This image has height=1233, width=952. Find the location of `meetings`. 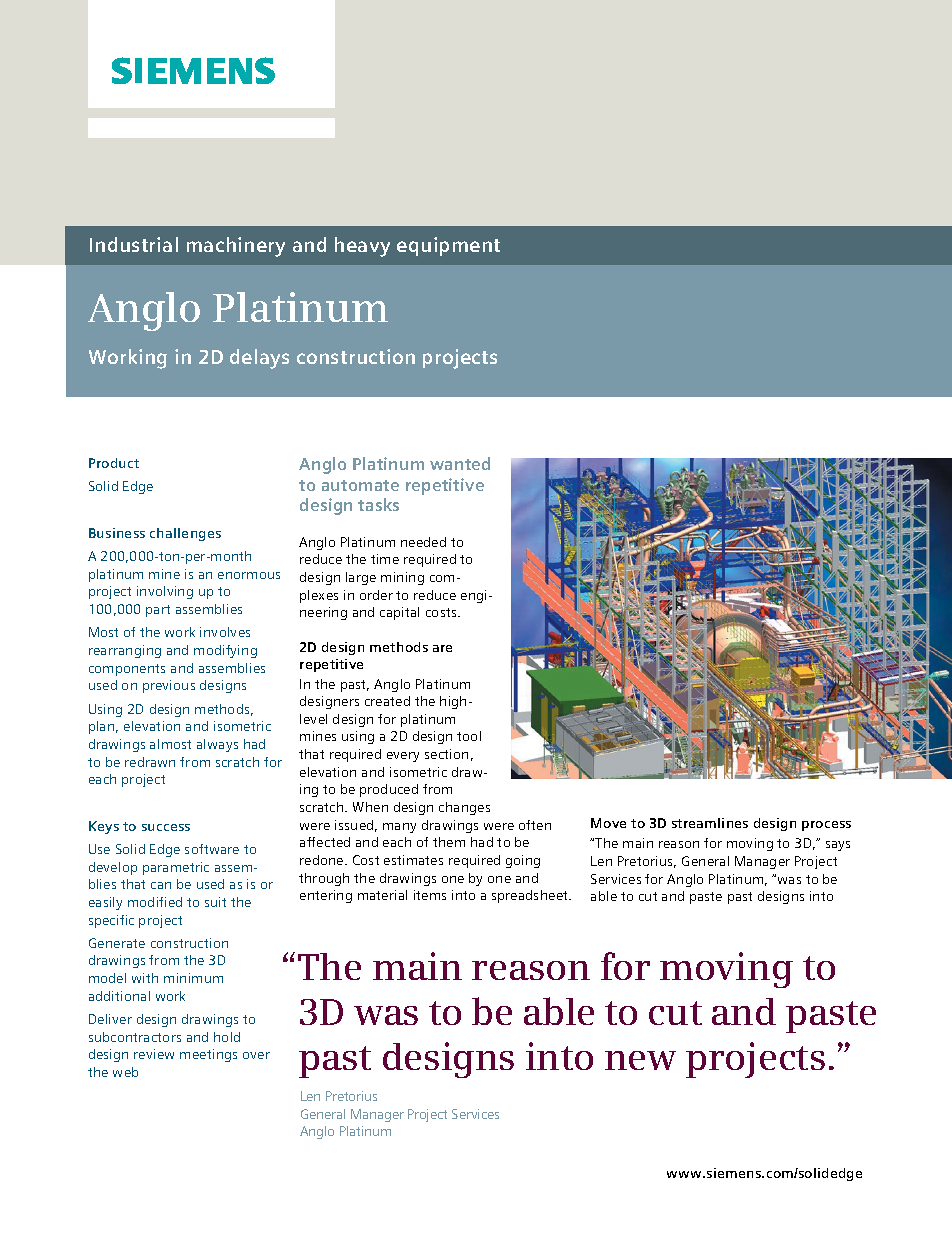

meetings is located at coordinates (208, 1055).
